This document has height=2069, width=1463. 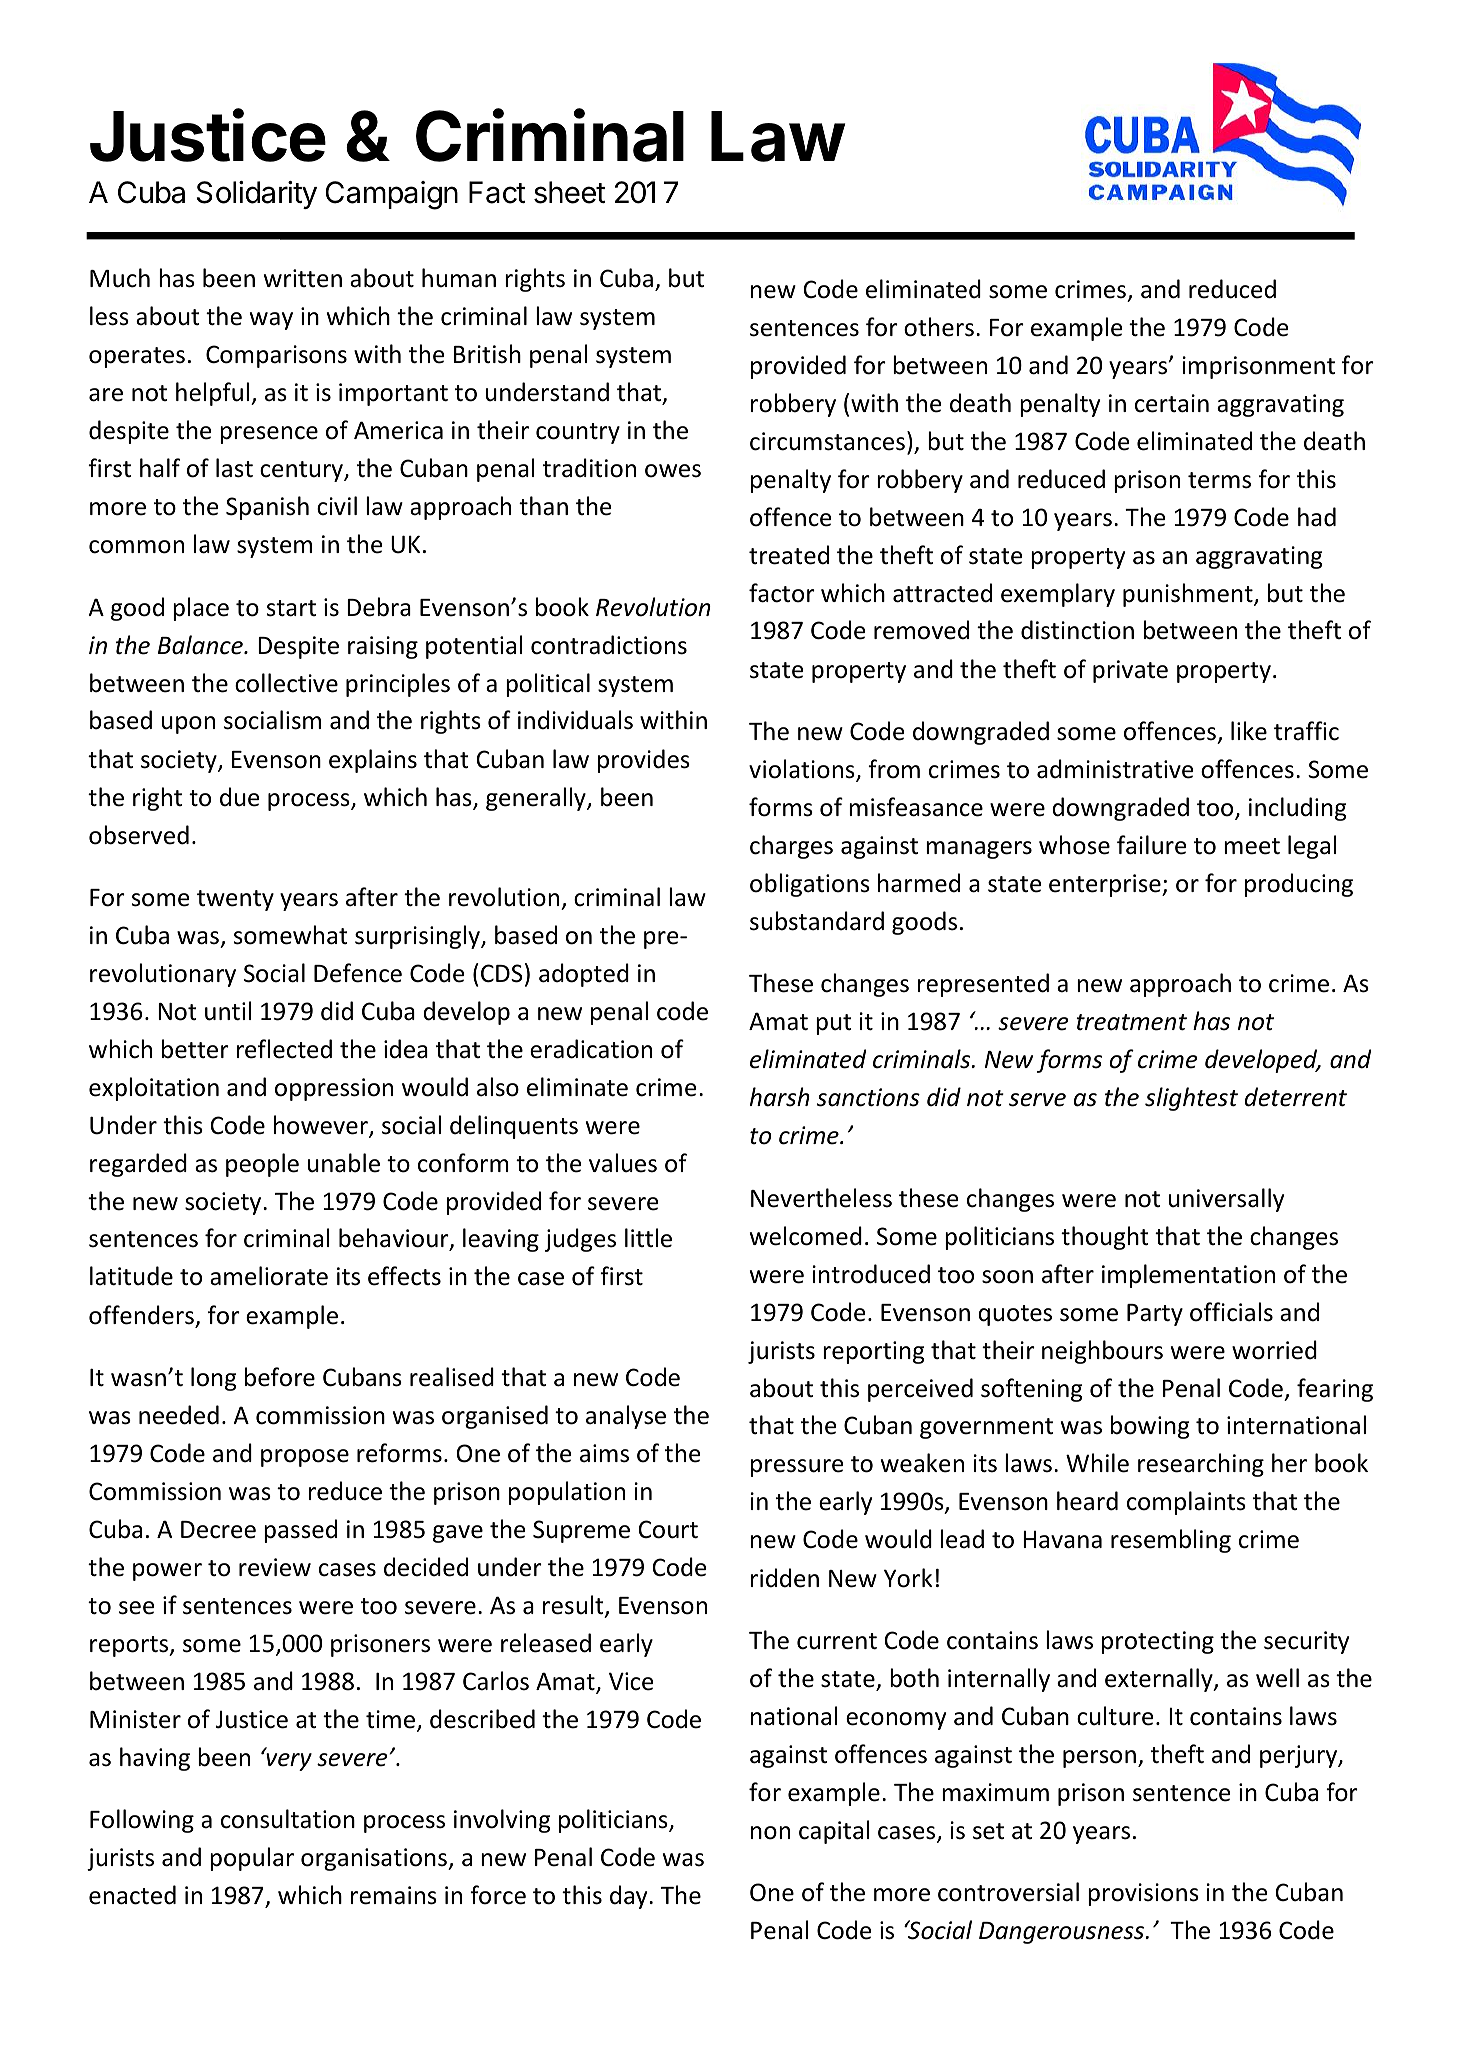 I want to click on certain, so click(x=1172, y=403).
